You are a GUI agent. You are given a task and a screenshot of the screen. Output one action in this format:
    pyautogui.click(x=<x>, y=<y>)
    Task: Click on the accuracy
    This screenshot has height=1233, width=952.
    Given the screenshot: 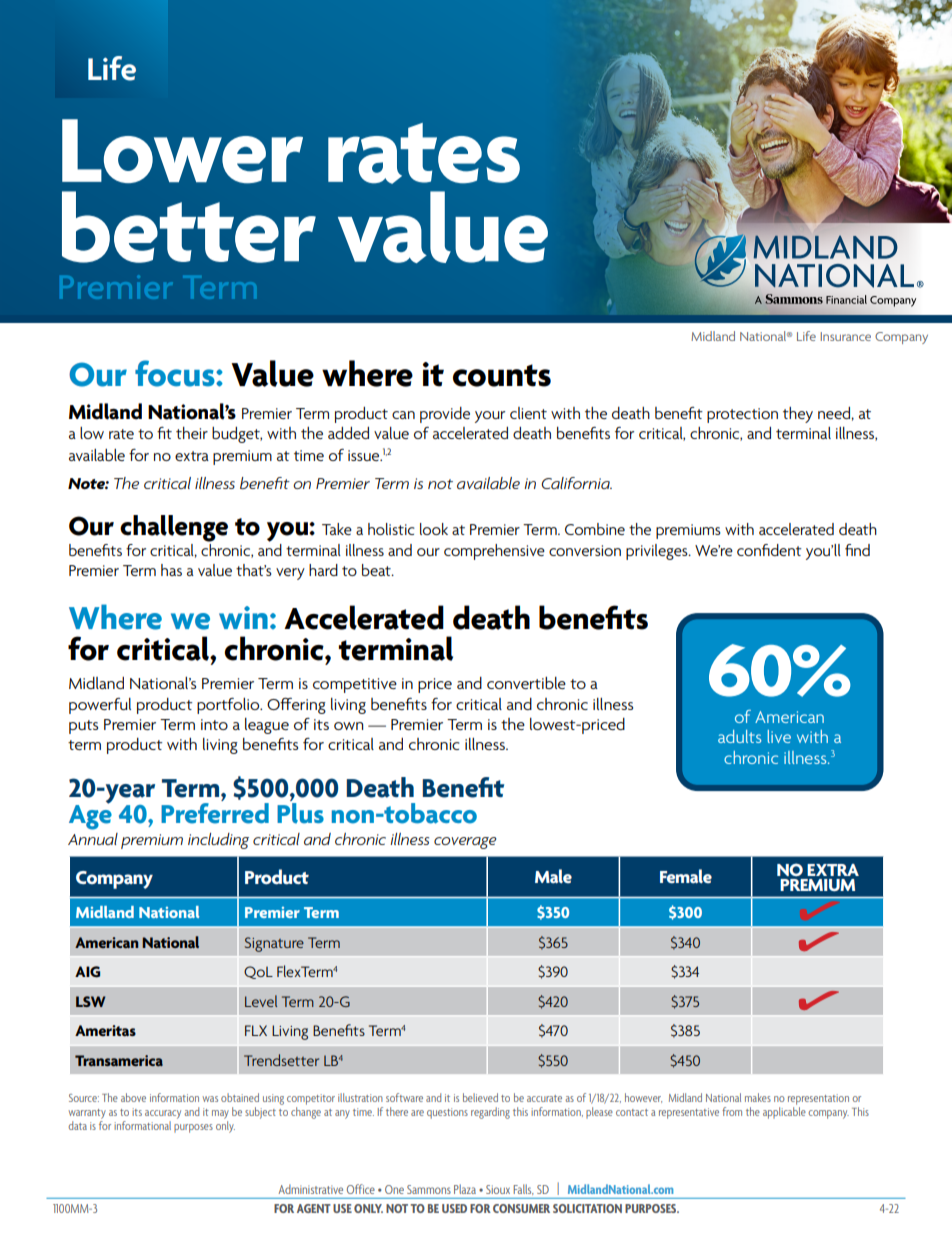 What is the action you would take?
    pyautogui.click(x=163, y=1114)
